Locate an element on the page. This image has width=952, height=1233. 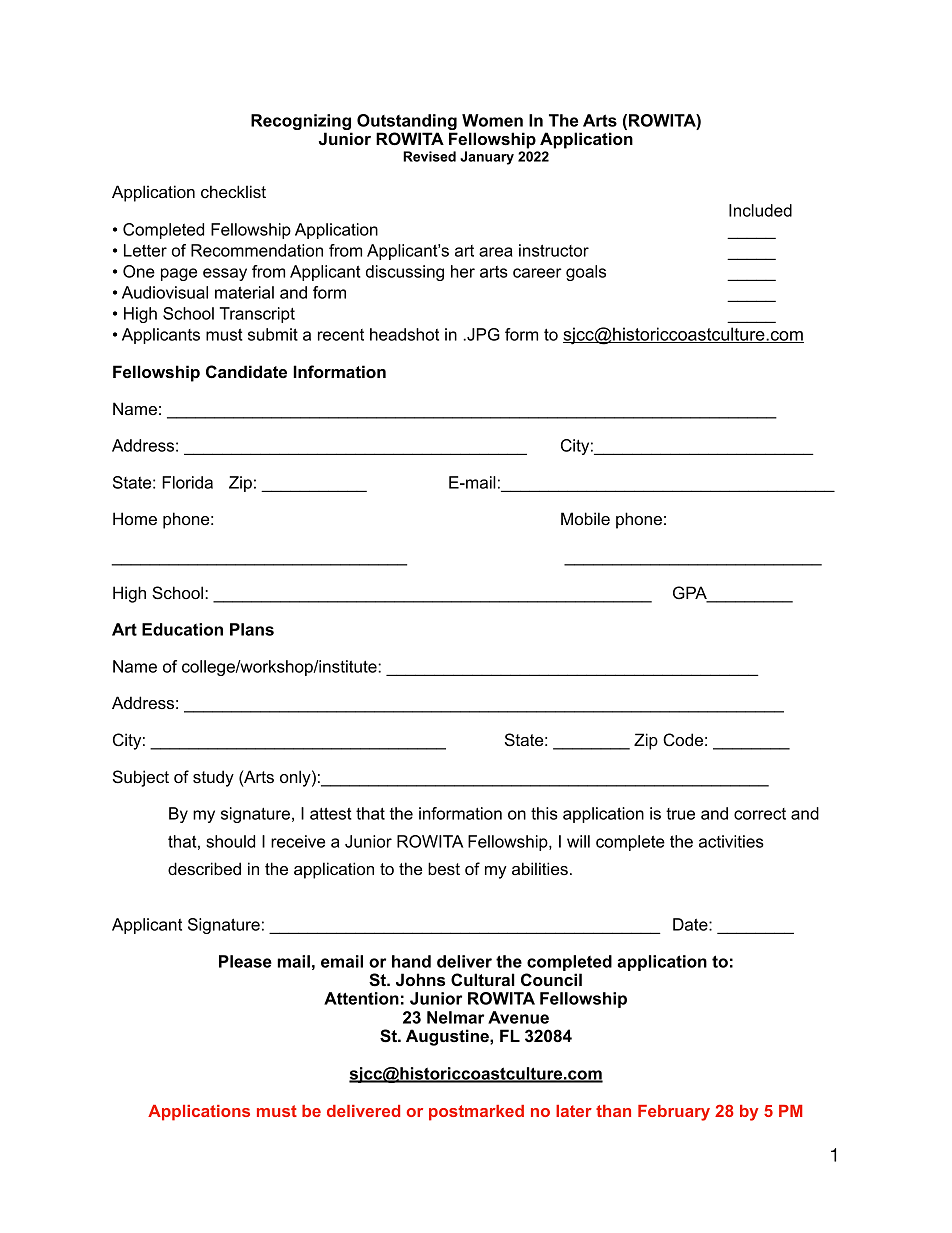
checklist is located at coordinates (233, 191).
